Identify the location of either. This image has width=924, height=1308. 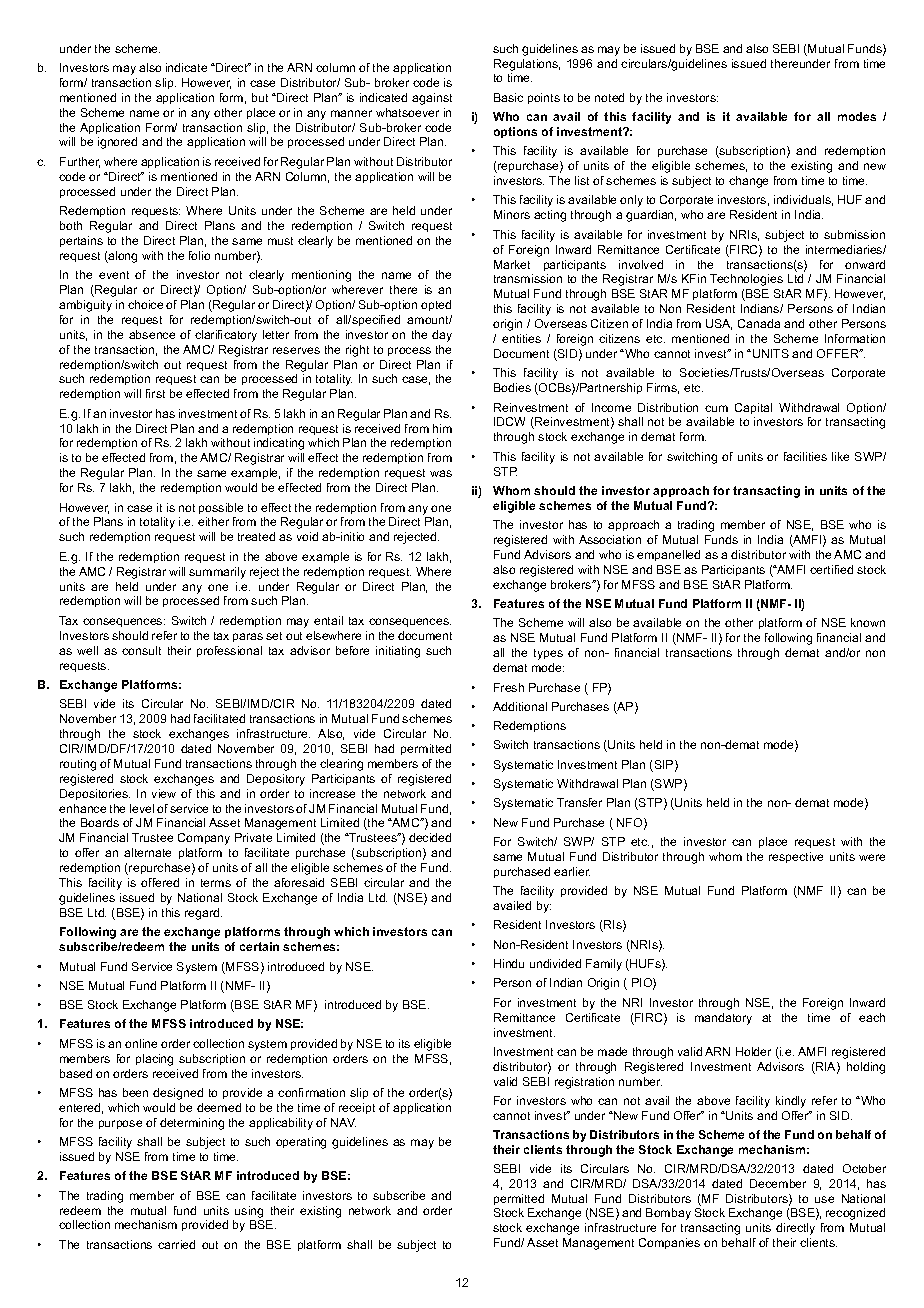
(213, 521).
